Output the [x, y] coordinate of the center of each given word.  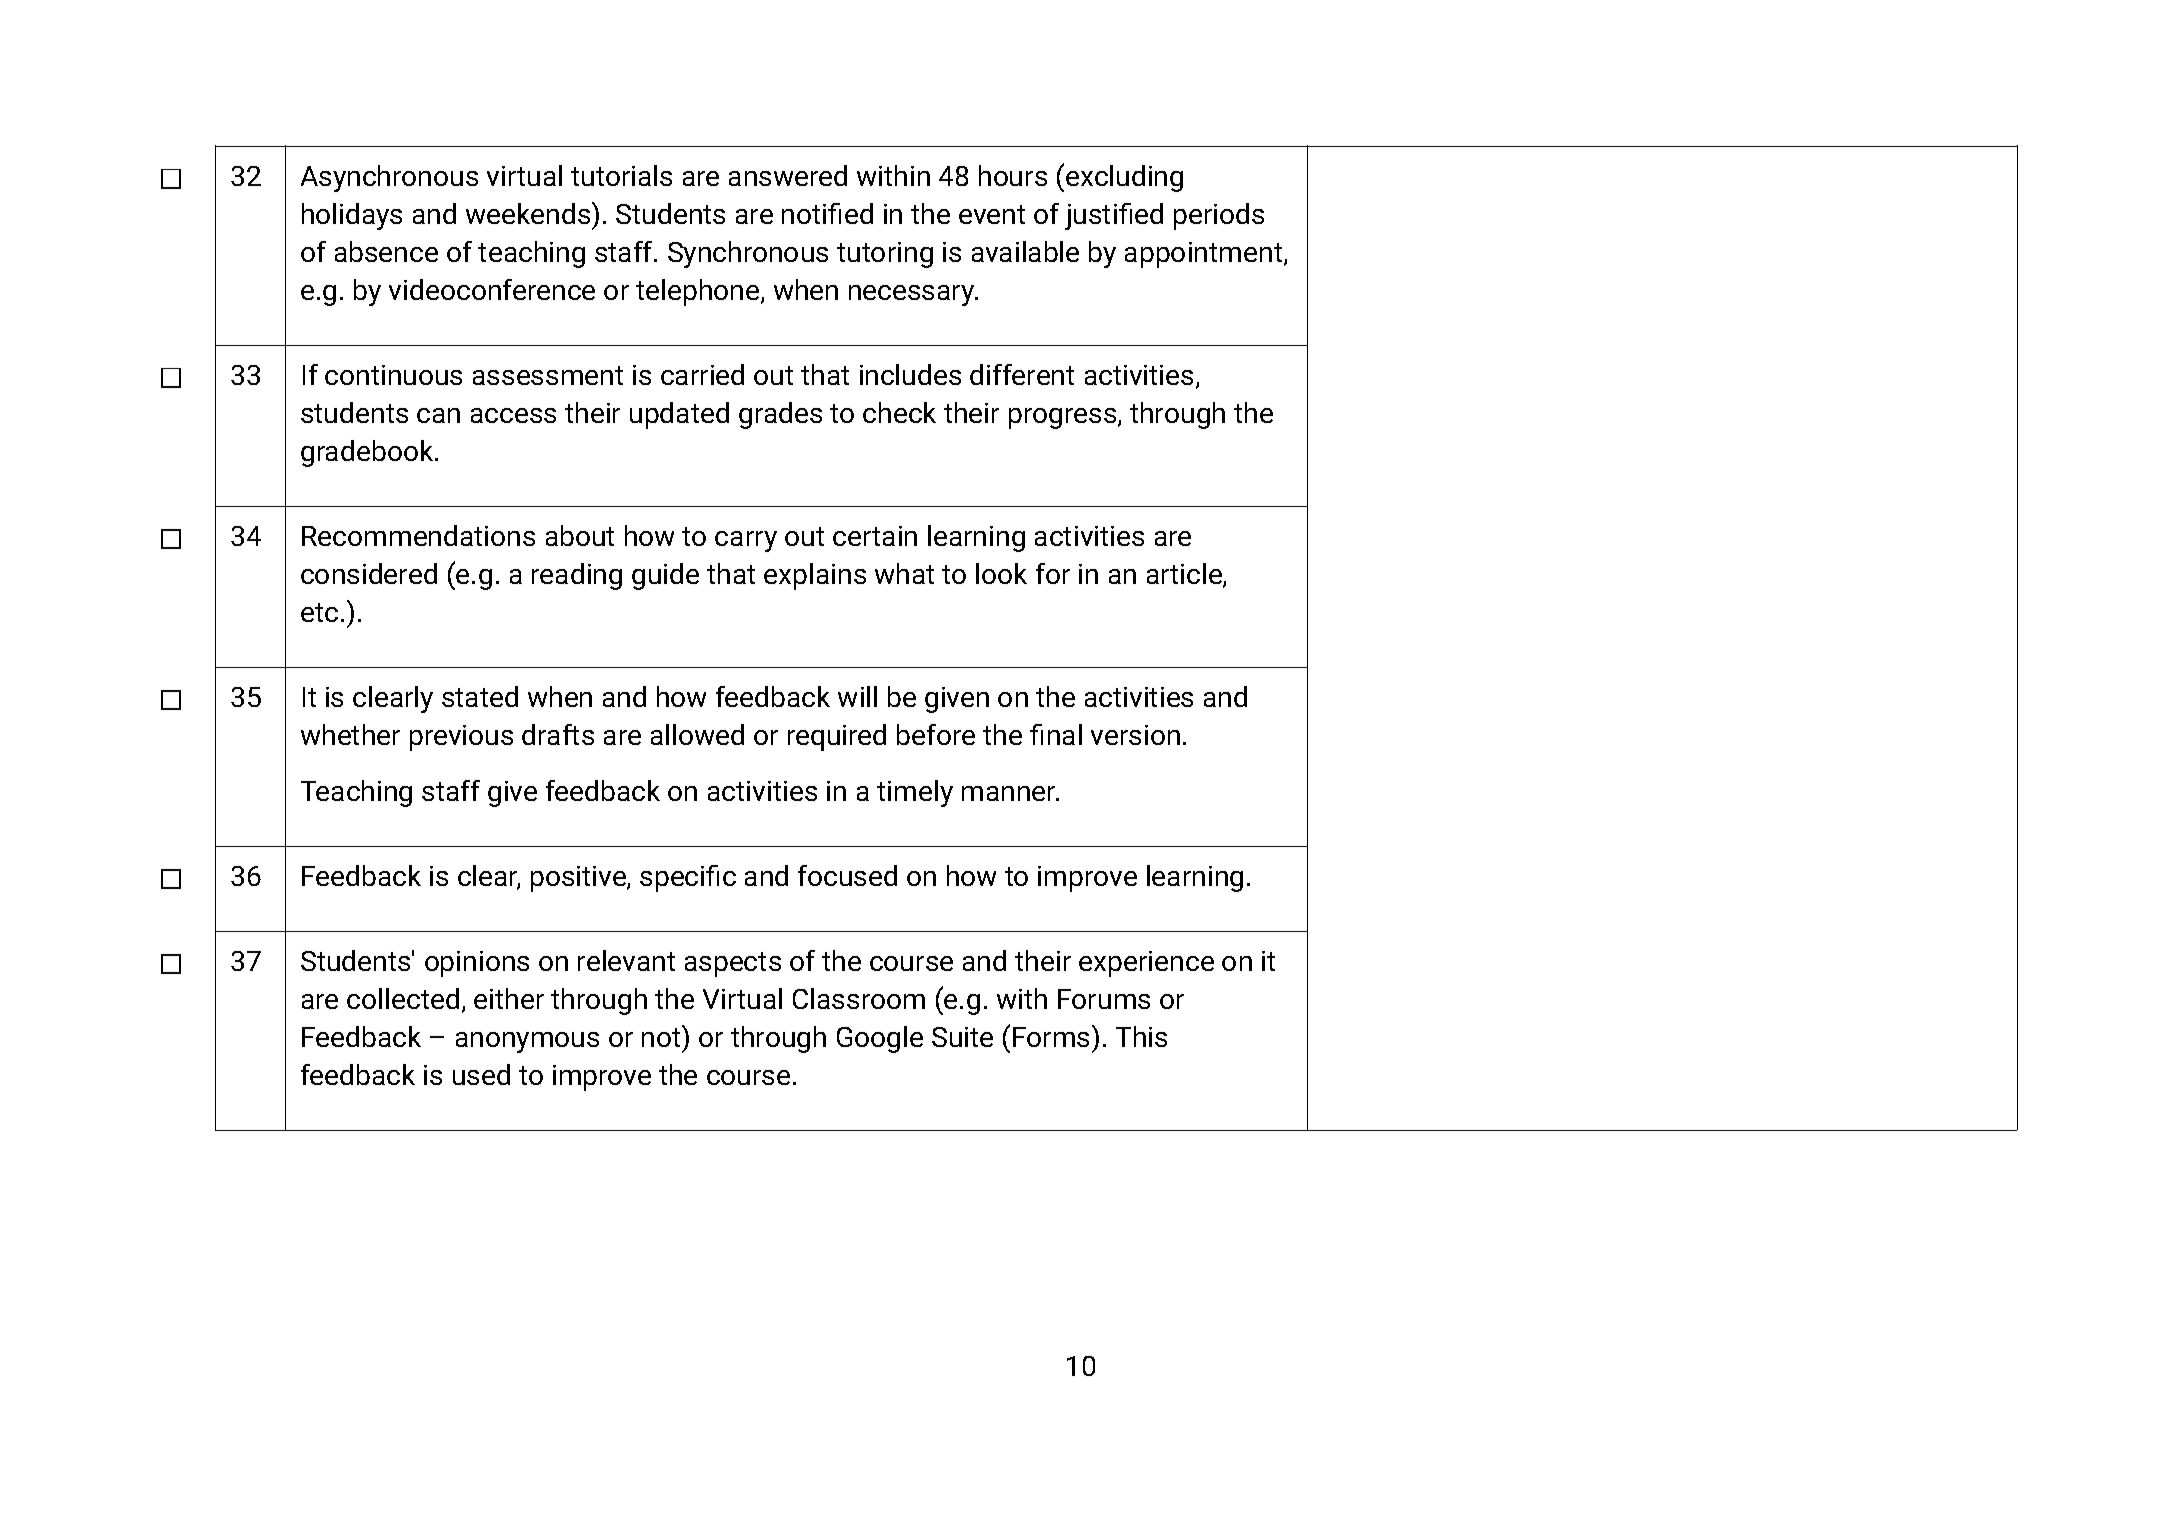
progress [1064, 418]
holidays [352, 216]
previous [461, 738]
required [837, 737]
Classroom [859, 998]
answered [788, 175]
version [1135, 735]
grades [780, 415]
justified [1114, 216]
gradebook [368, 453]
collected [403, 998]
